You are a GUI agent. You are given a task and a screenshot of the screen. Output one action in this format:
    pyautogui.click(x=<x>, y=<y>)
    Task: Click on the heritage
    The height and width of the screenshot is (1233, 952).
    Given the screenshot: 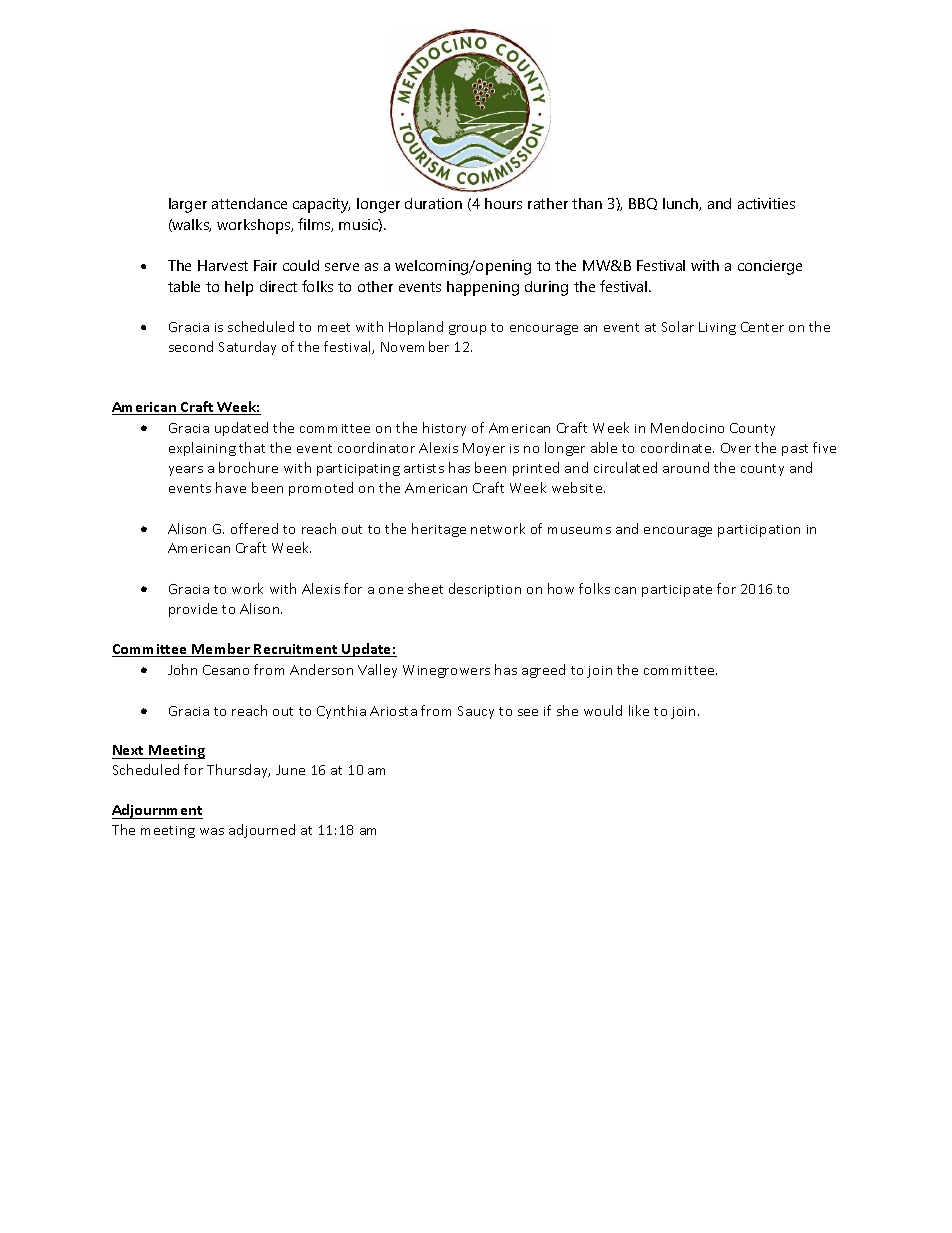 What is the action you would take?
    pyautogui.click(x=439, y=530)
